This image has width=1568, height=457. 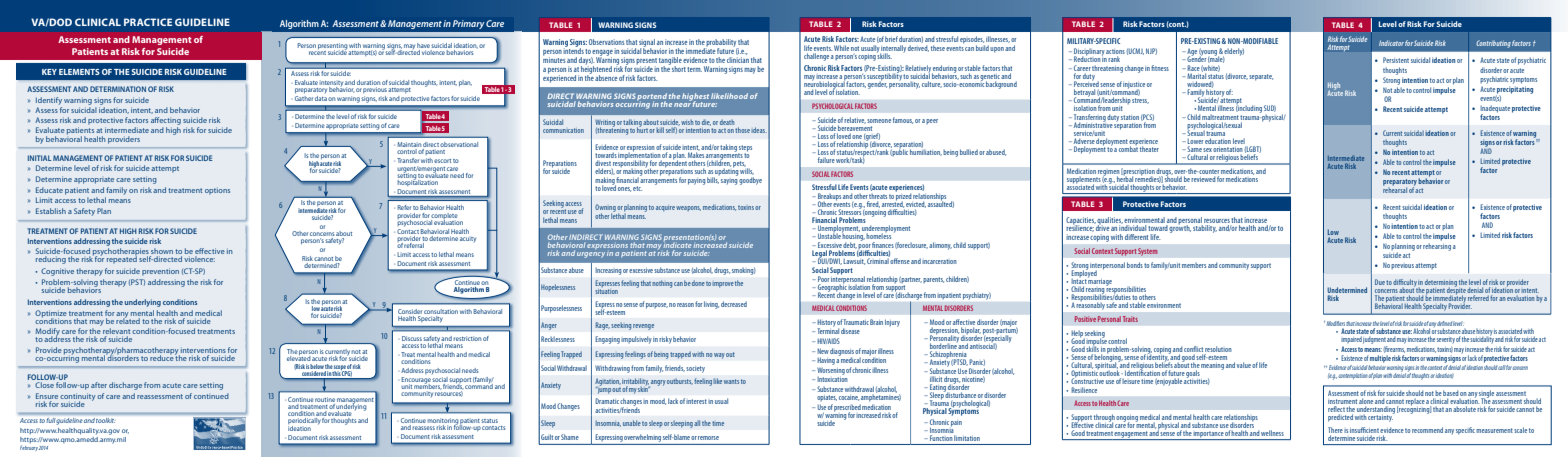 I want to click on relevant, so click(x=116, y=332).
